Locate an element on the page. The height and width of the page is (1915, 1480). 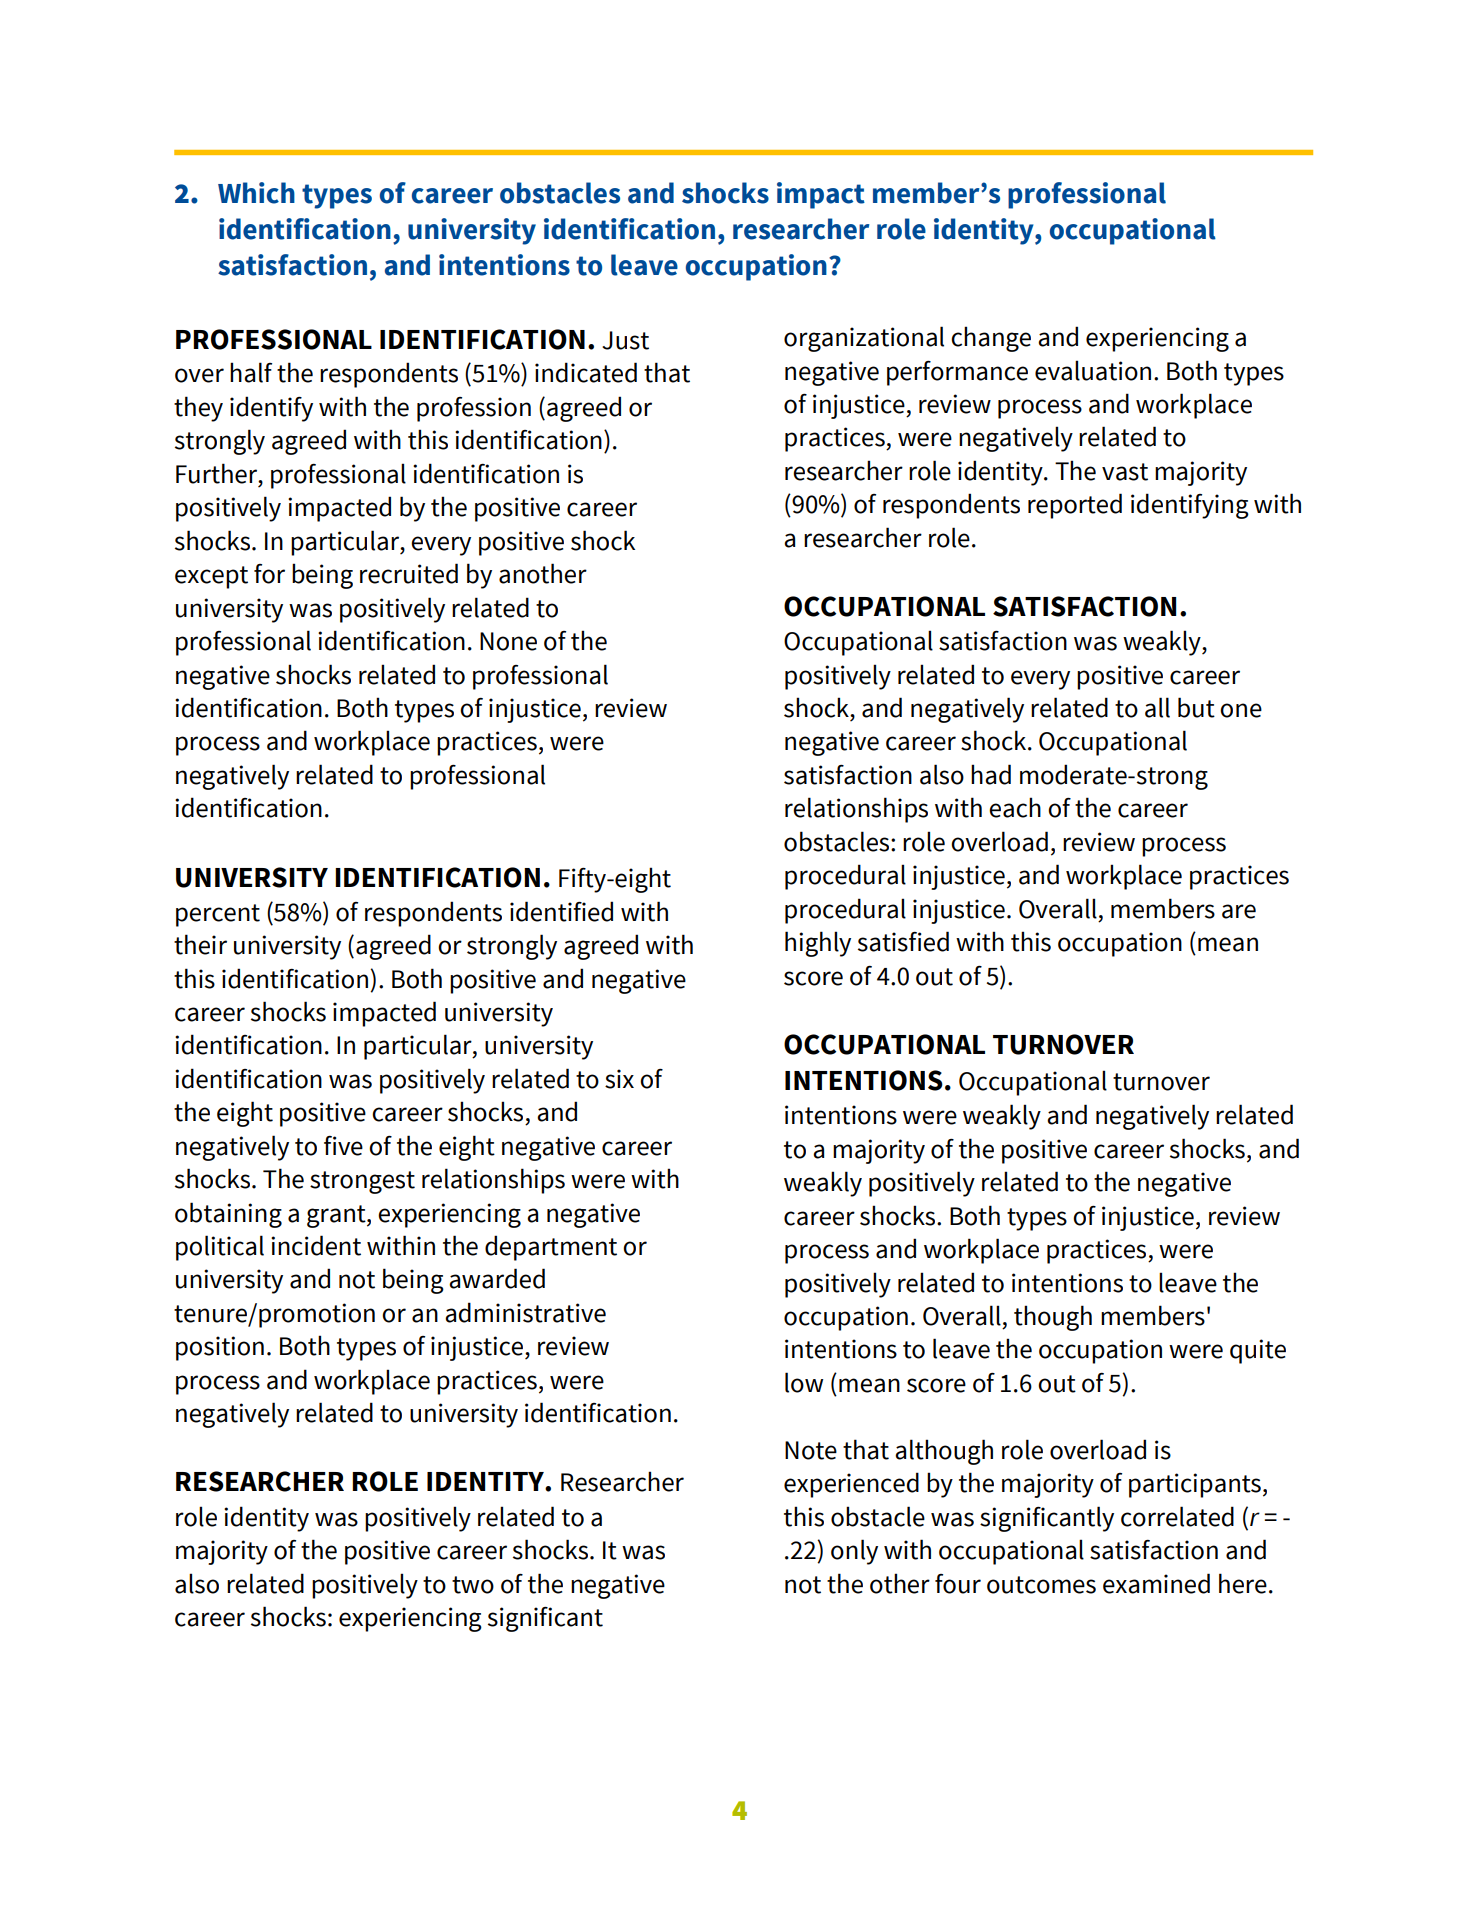
percent is located at coordinates (218, 915).
